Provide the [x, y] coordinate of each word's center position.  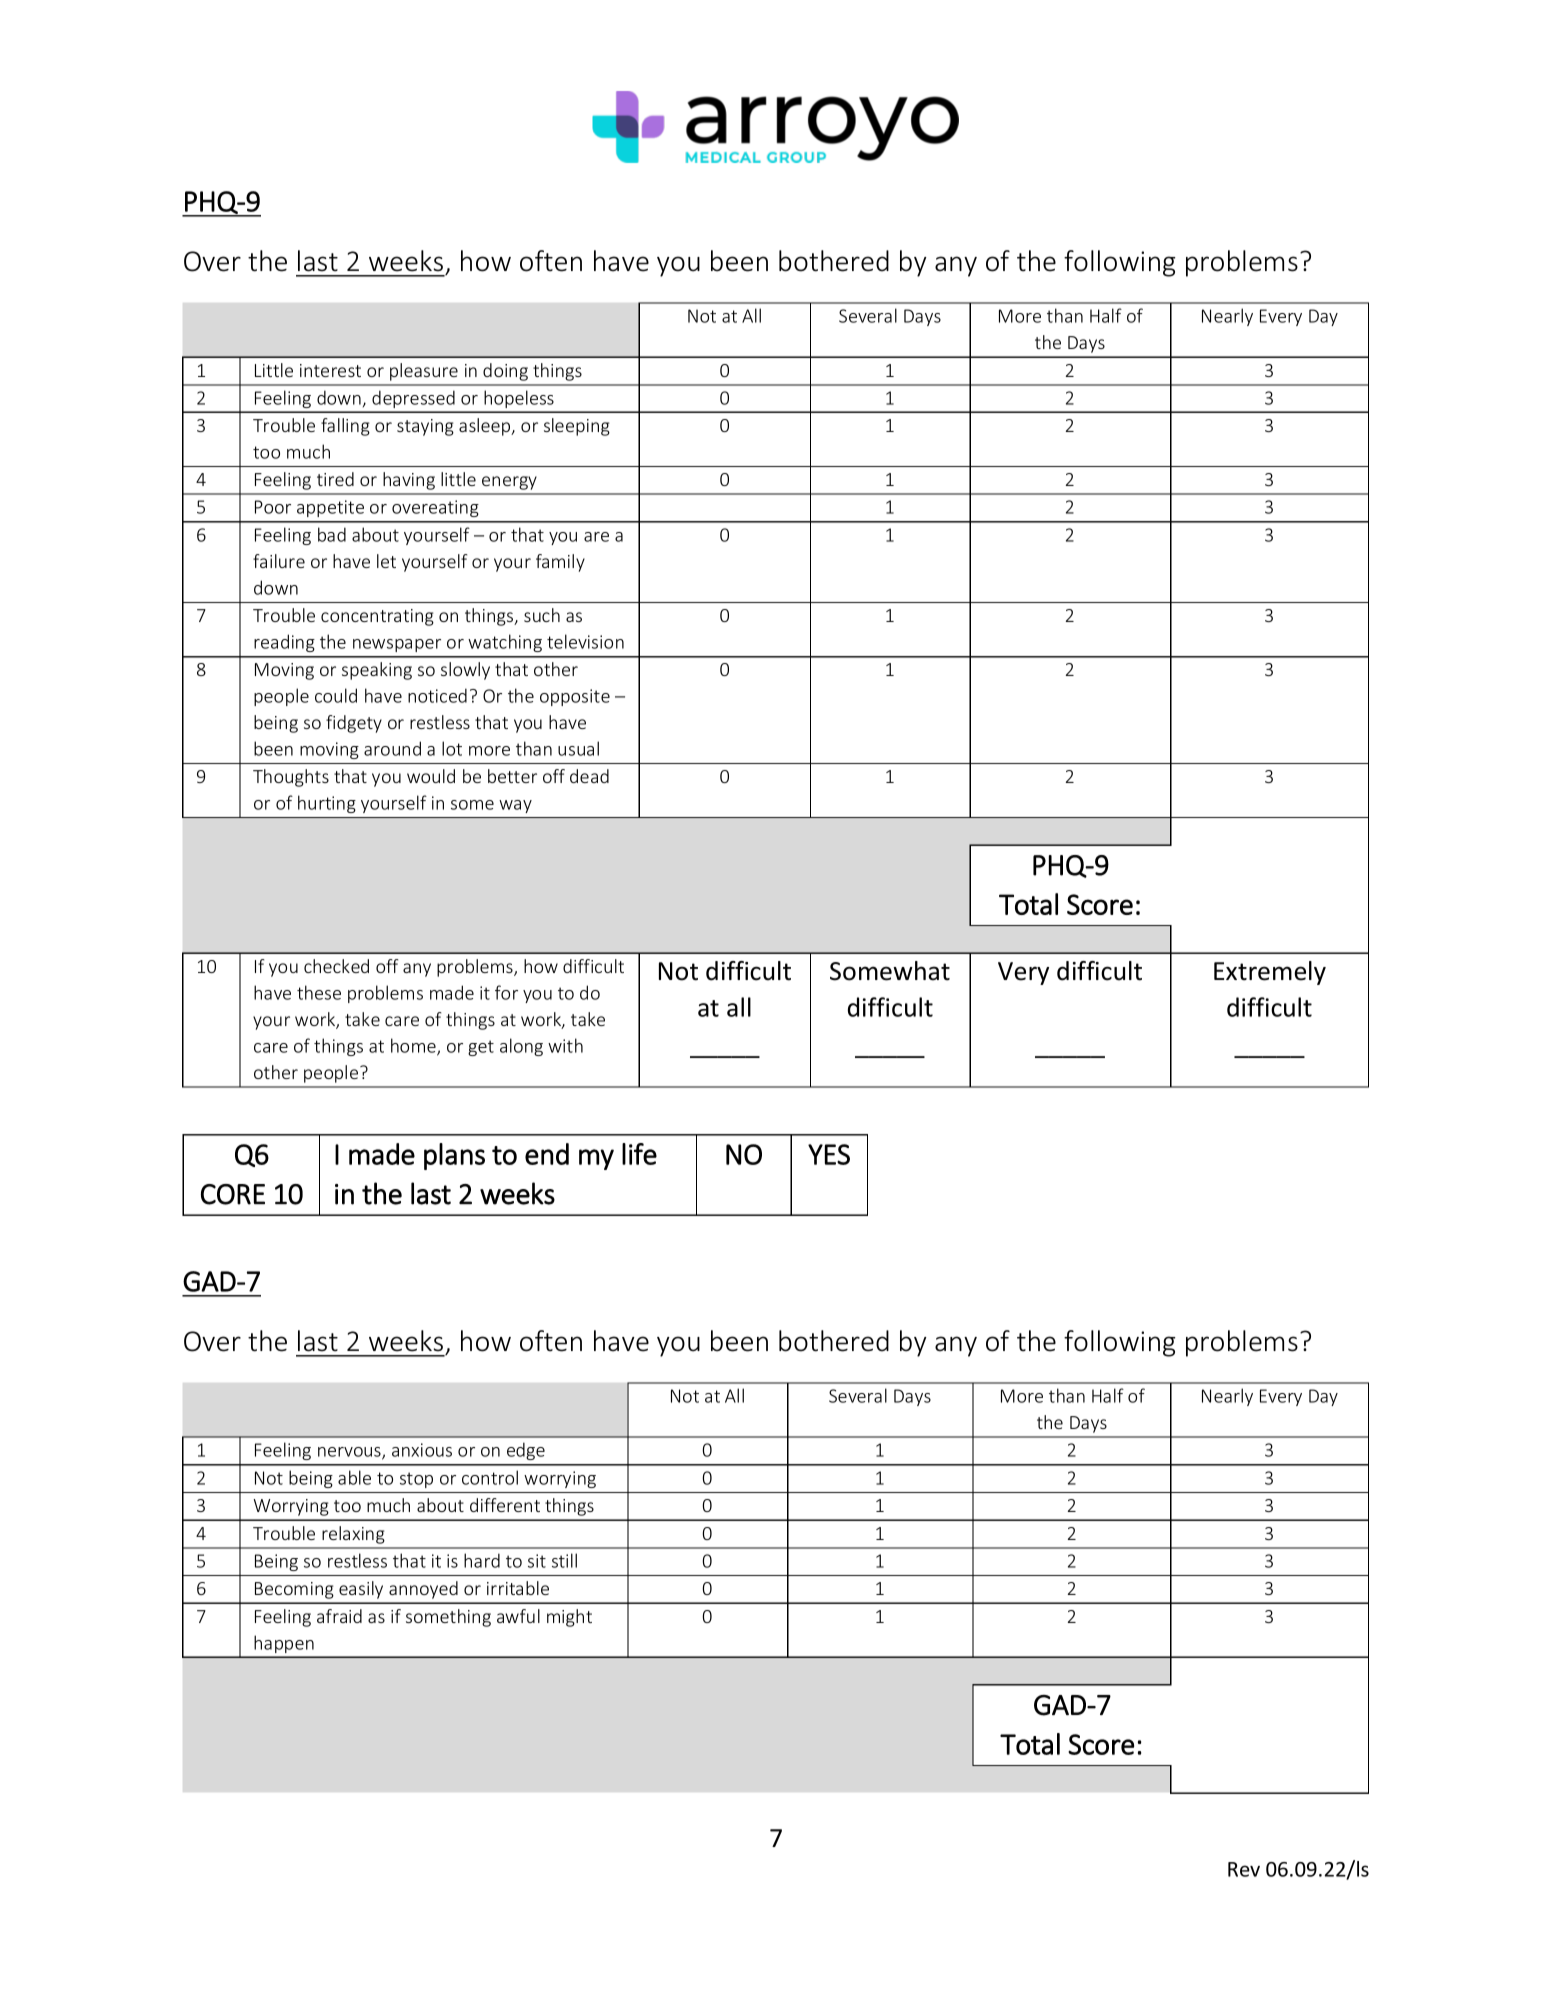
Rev [1244, 1869]
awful [518, 1616]
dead [589, 776]
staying [425, 427]
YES [829, 1154]
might [569, 1618]
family [560, 563]
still [564, 1560]
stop [416, 1480]
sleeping [577, 427]
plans [454, 1156]
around [392, 748]
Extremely [1270, 973]
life [639, 1154]
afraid [339, 1616]
